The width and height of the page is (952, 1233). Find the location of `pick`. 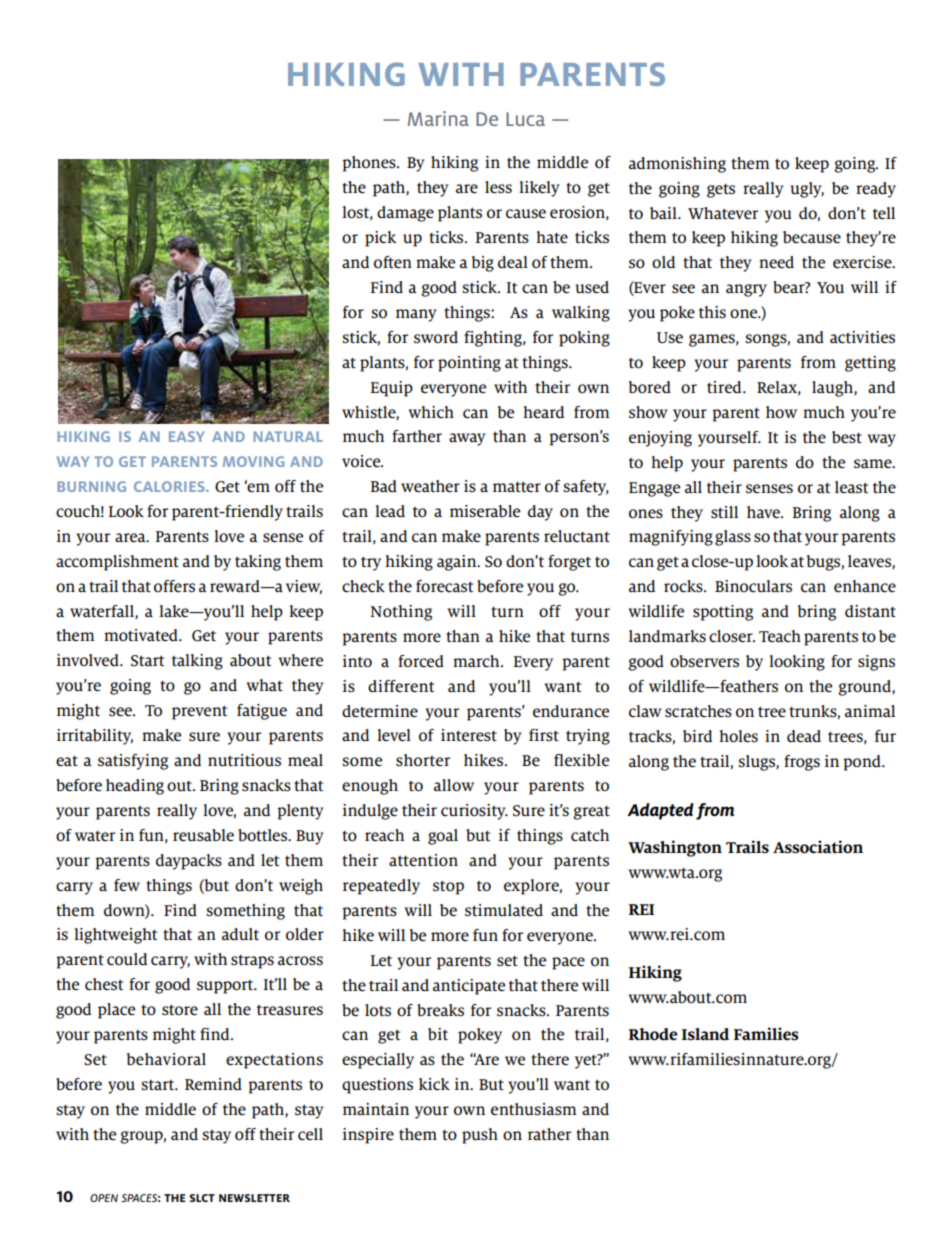

pick is located at coordinates (380, 239).
